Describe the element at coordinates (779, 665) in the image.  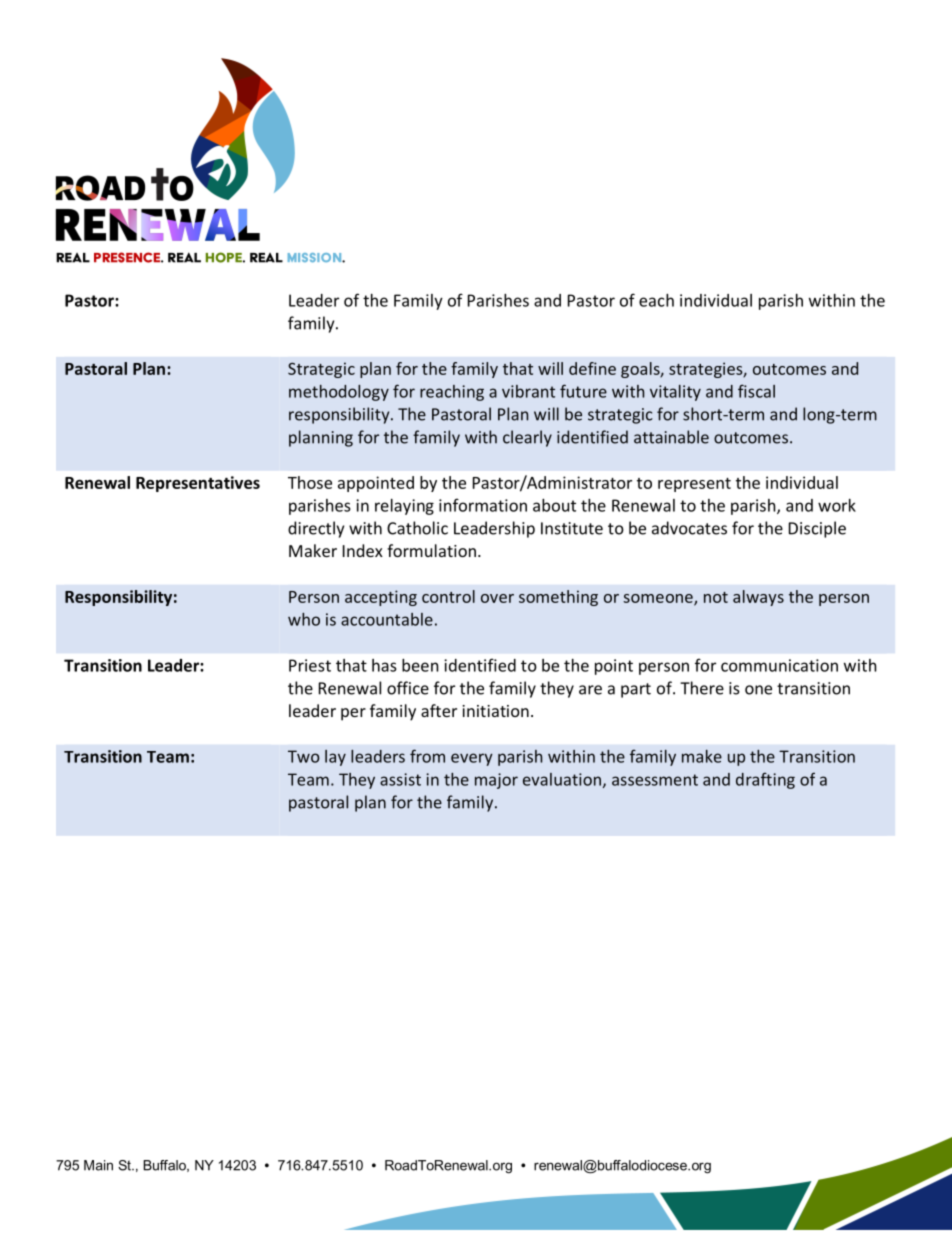
I see `communication` at that location.
